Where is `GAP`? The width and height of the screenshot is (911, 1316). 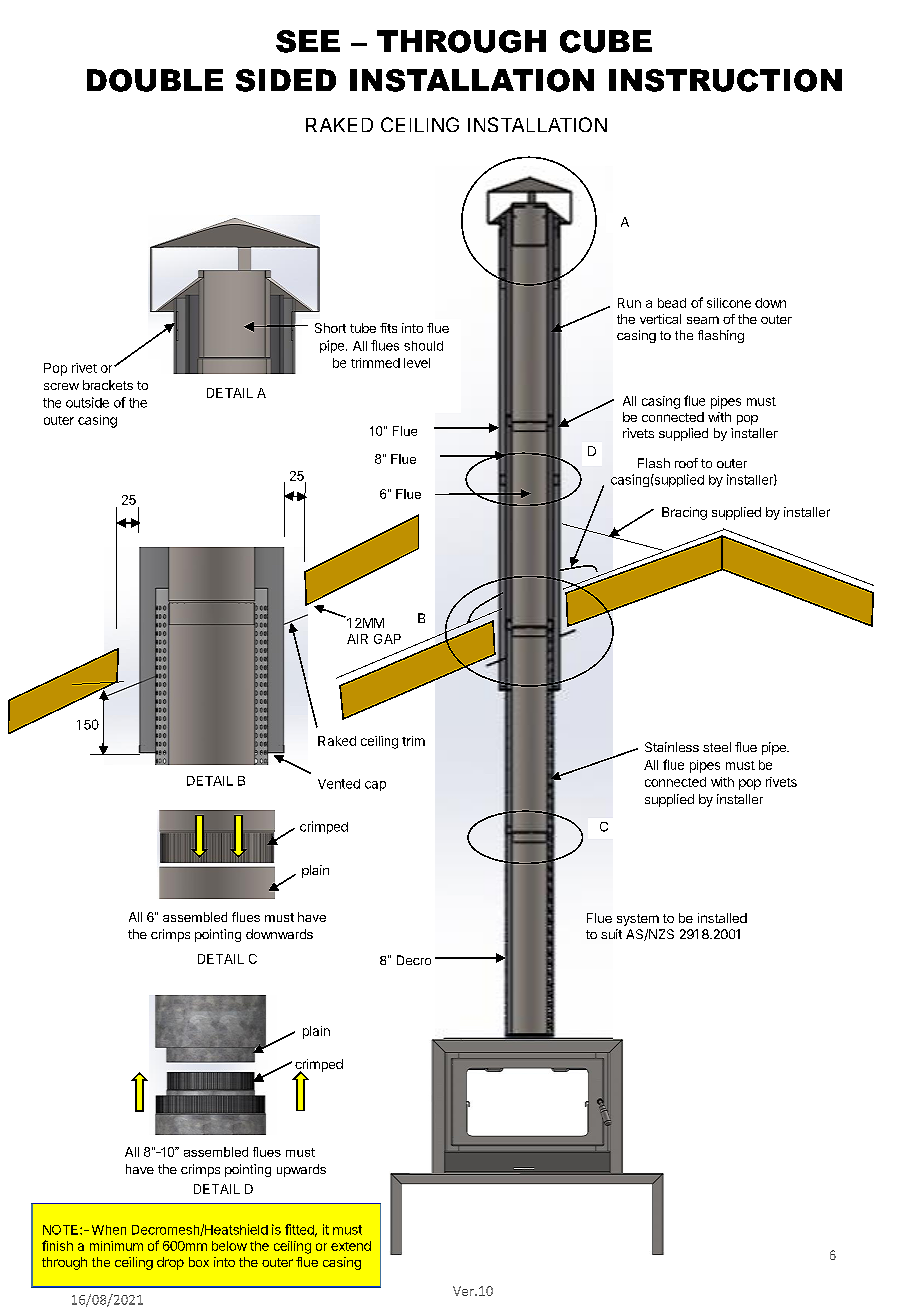
GAP is located at coordinates (387, 639).
